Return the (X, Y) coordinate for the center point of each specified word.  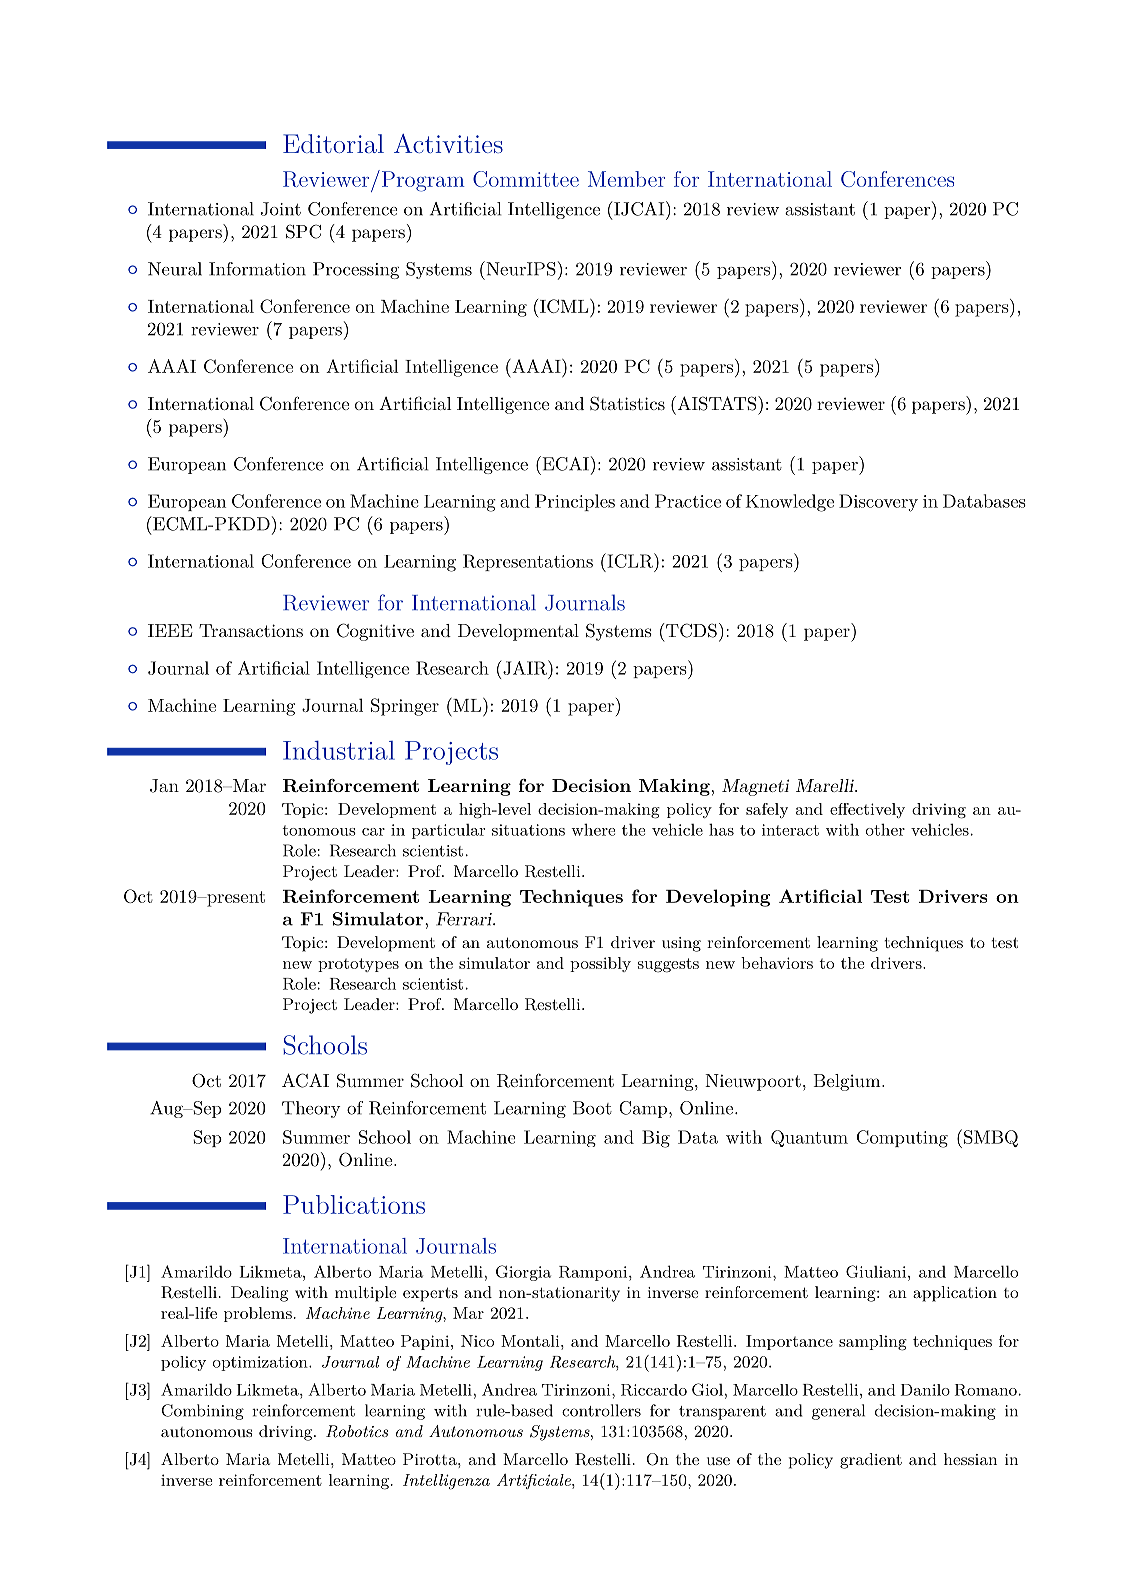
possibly (600, 964)
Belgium (846, 1082)
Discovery (878, 503)
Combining (202, 1412)
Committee (526, 179)
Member (626, 179)
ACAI (305, 1080)
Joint (281, 209)
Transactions (251, 630)
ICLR (630, 560)
